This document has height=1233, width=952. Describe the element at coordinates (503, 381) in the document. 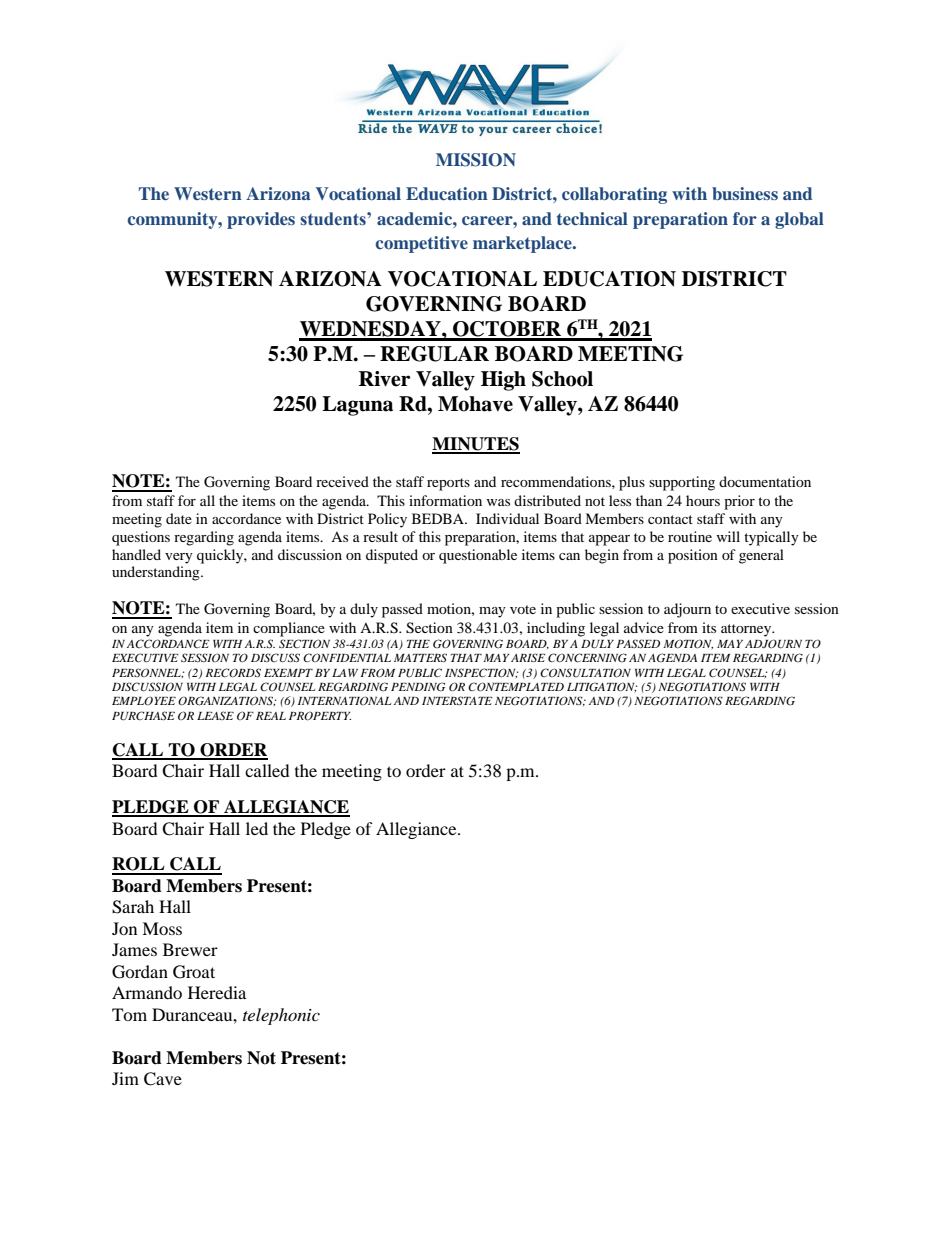

I see `High` at that location.
